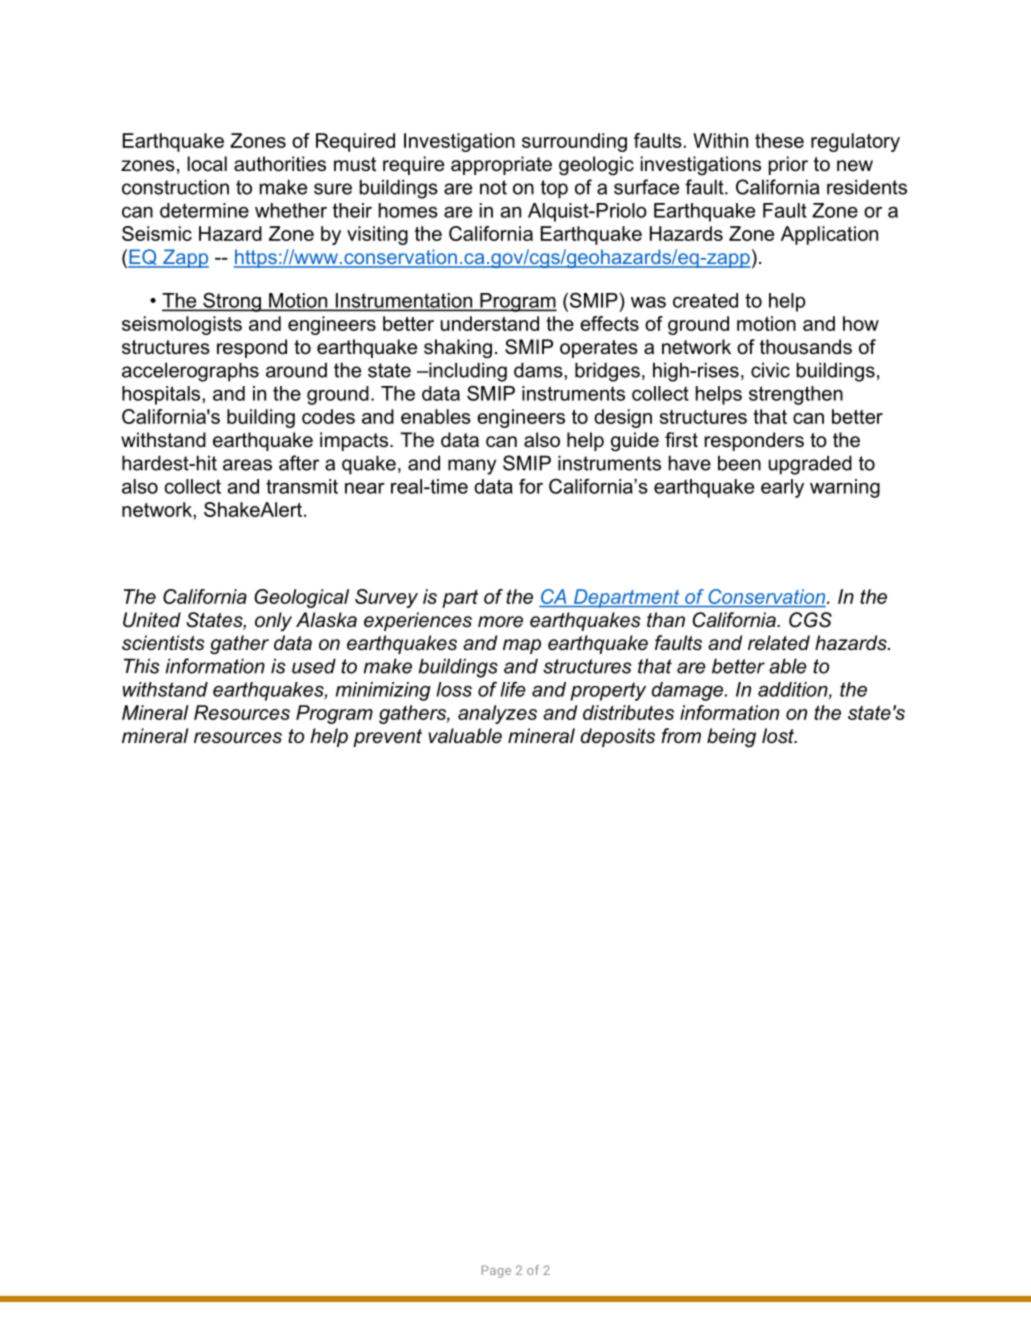  What do you see at coordinates (496, 1271) in the image?
I see `Page` at bounding box center [496, 1271].
